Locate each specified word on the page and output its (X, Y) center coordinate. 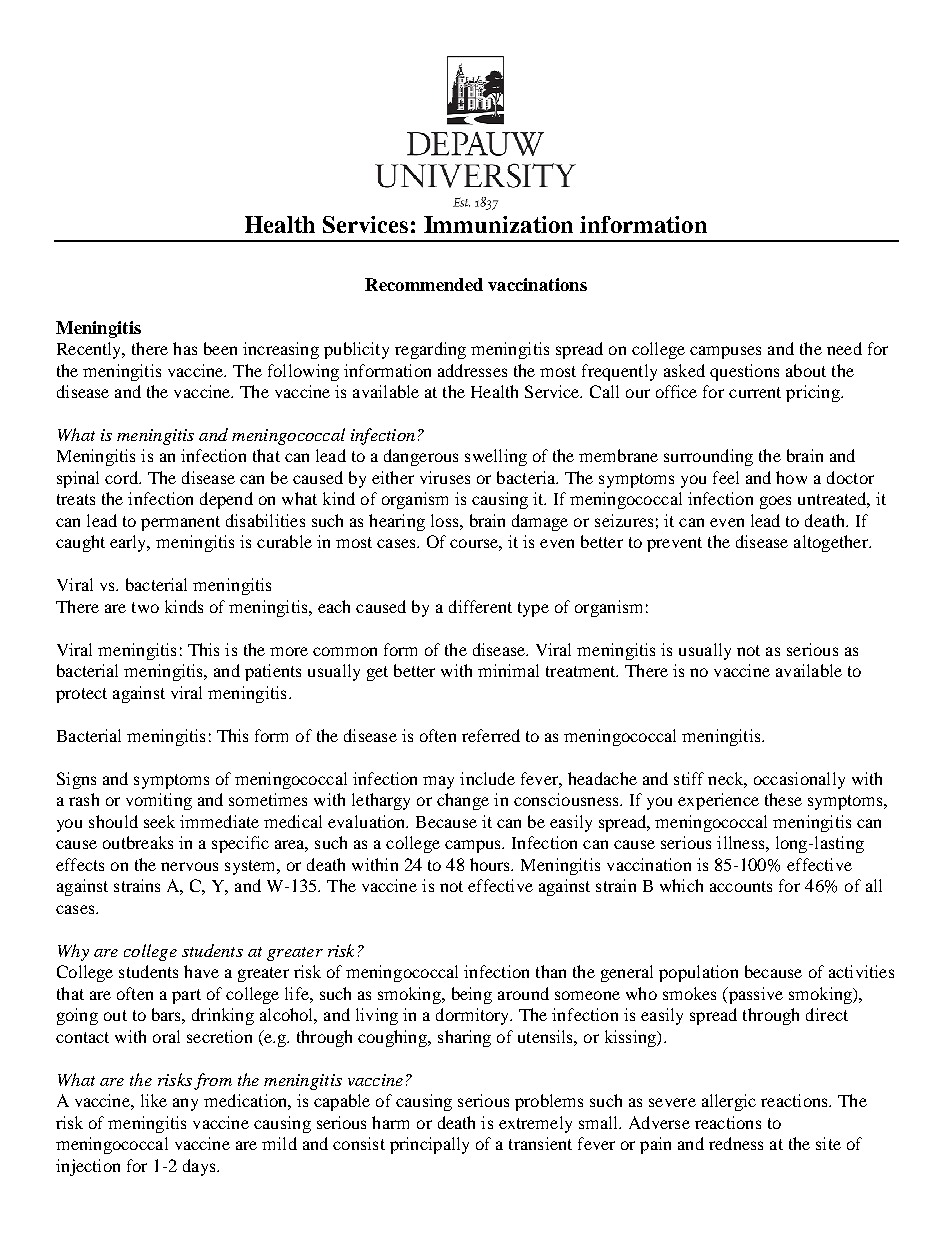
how (791, 477)
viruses (445, 477)
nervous (189, 866)
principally (429, 1145)
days (200, 1167)
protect (81, 695)
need (844, 348)
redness (736, 1143)
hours (491, 864)
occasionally (799, 780)
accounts (741, 886)
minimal (508, 670)
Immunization (498, 224)
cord (123, 477)
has (185, 348)
